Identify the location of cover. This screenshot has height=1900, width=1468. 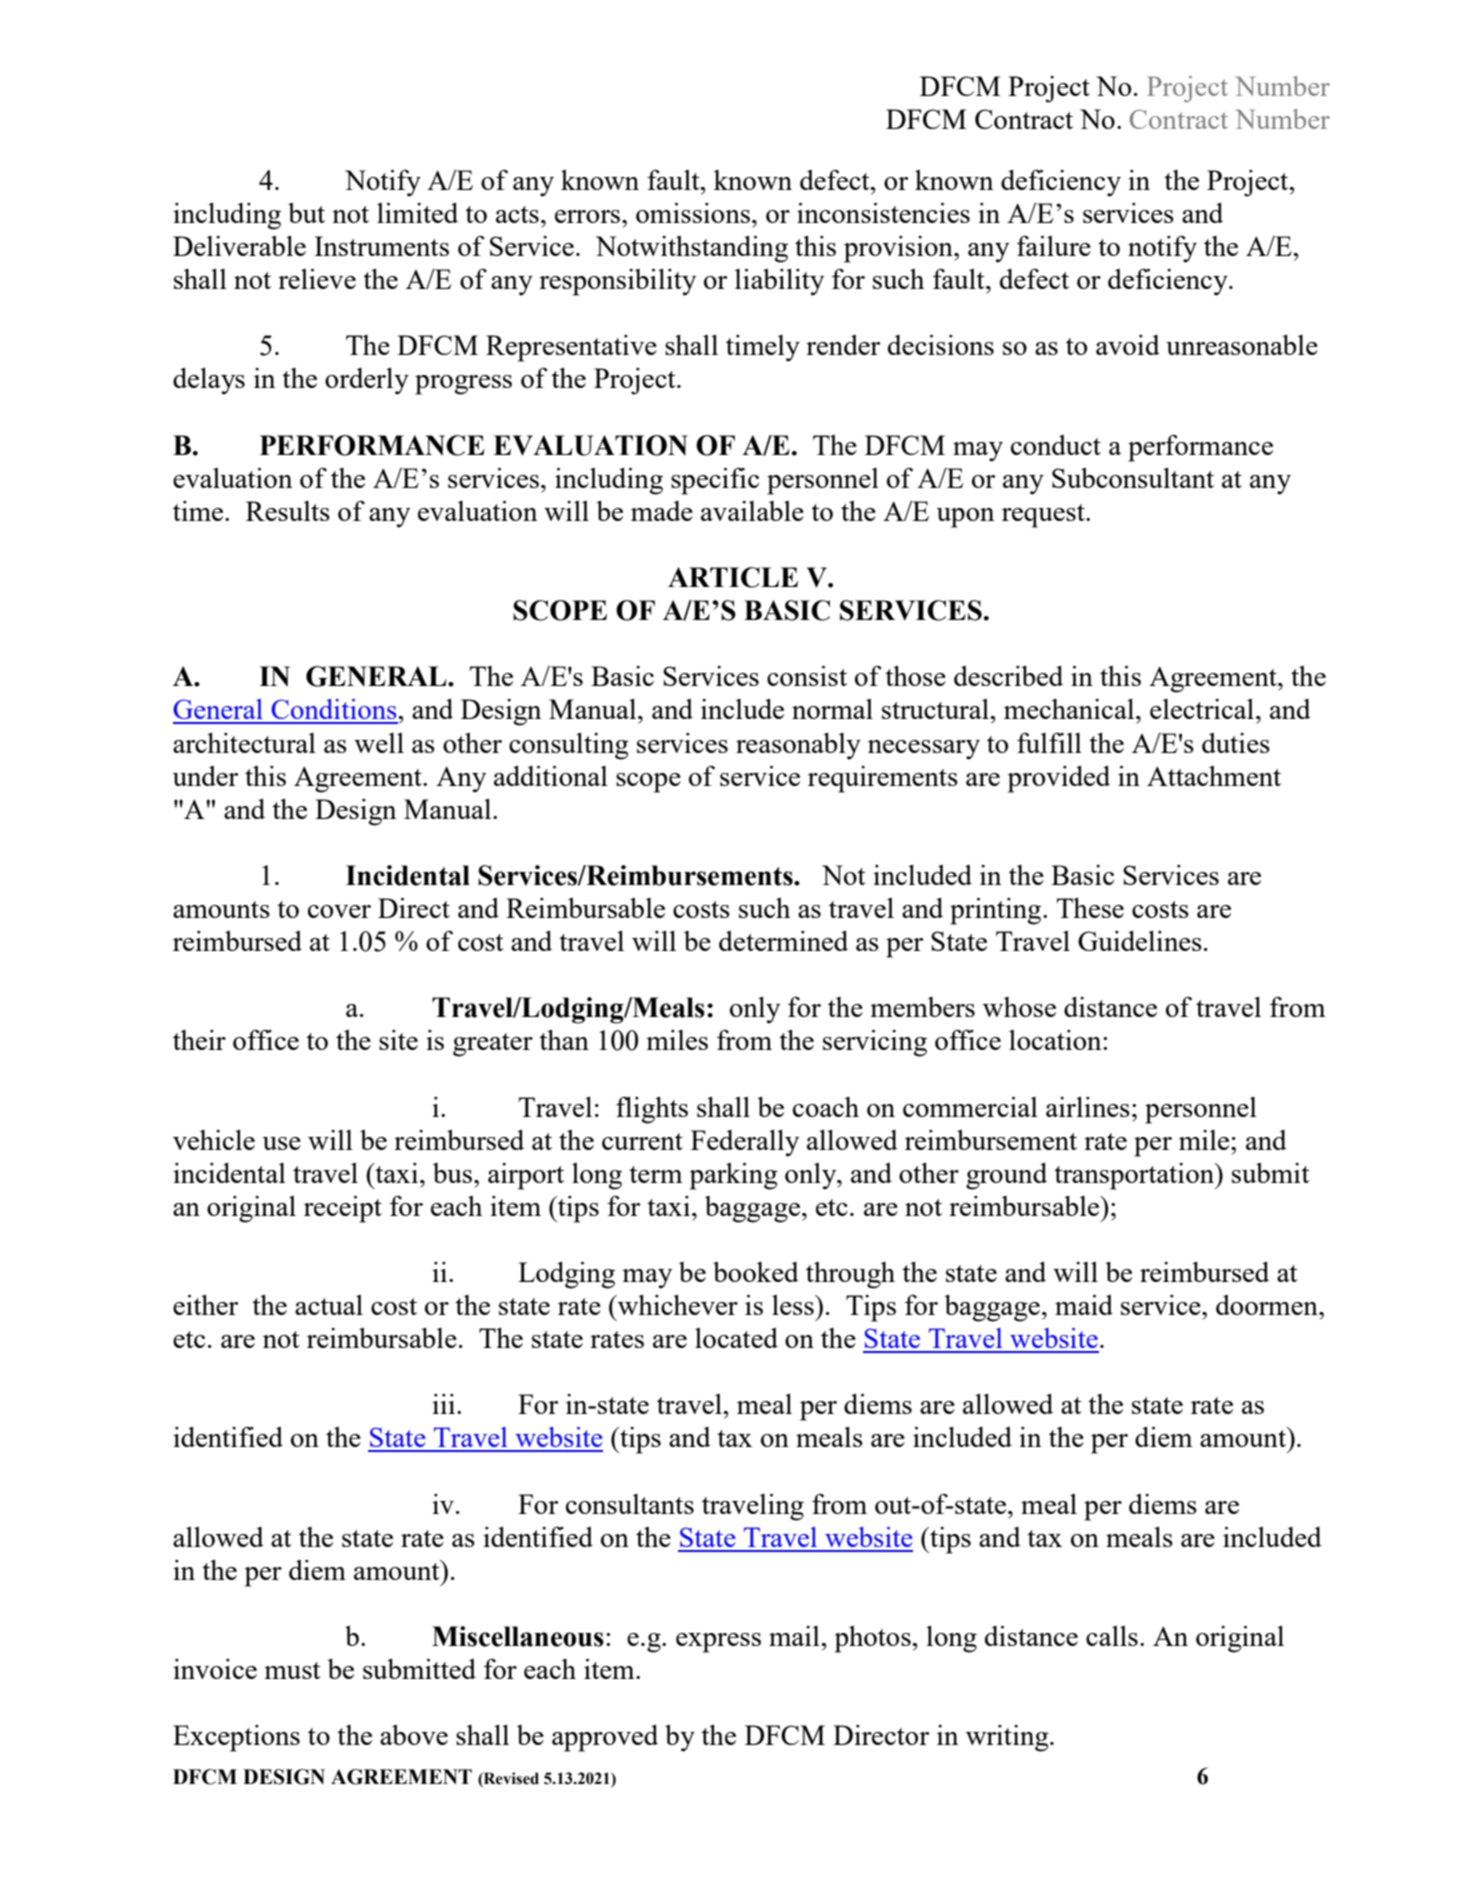
(339, 911).
